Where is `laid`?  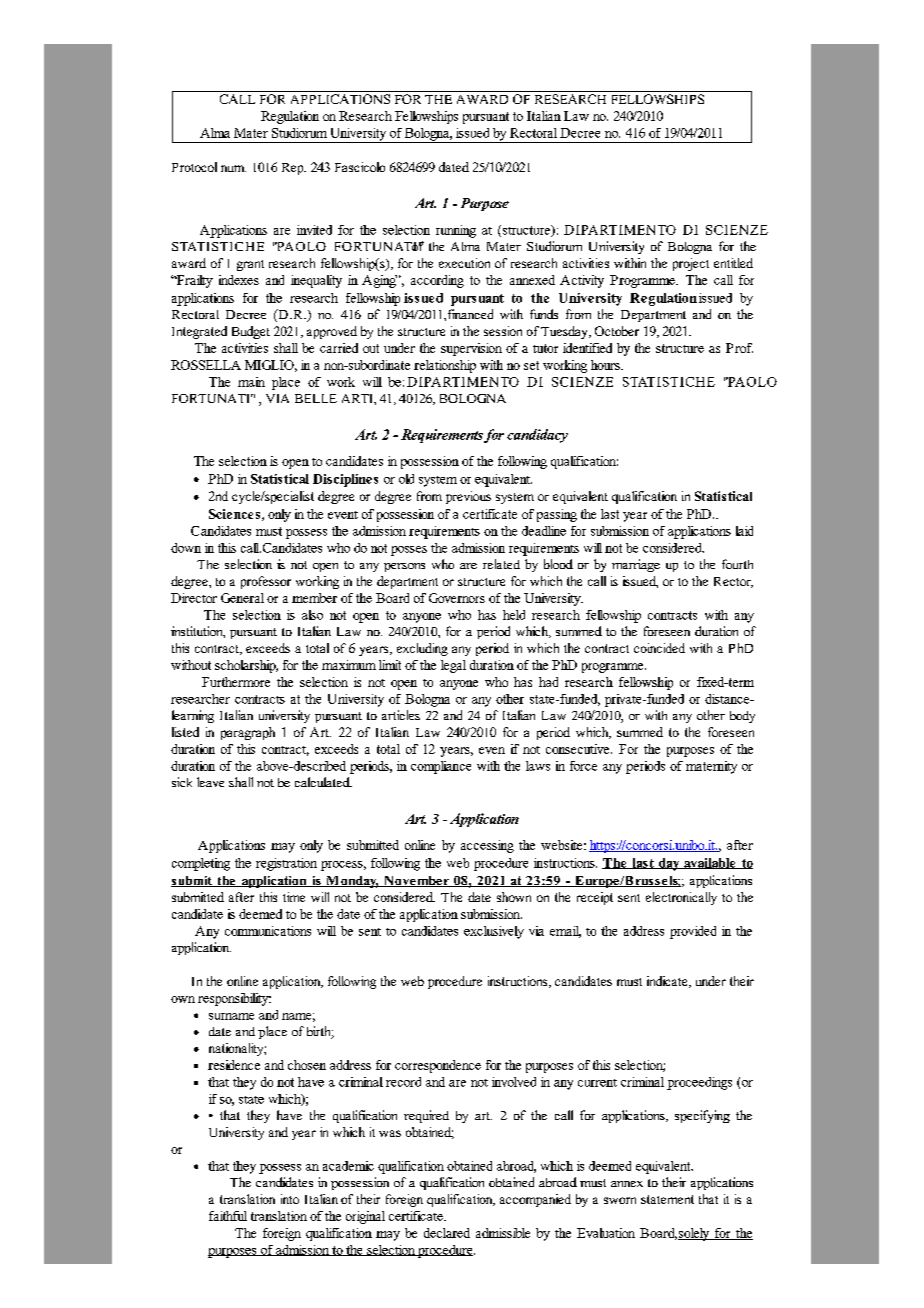
laid is located at coordinates (744, 531).
